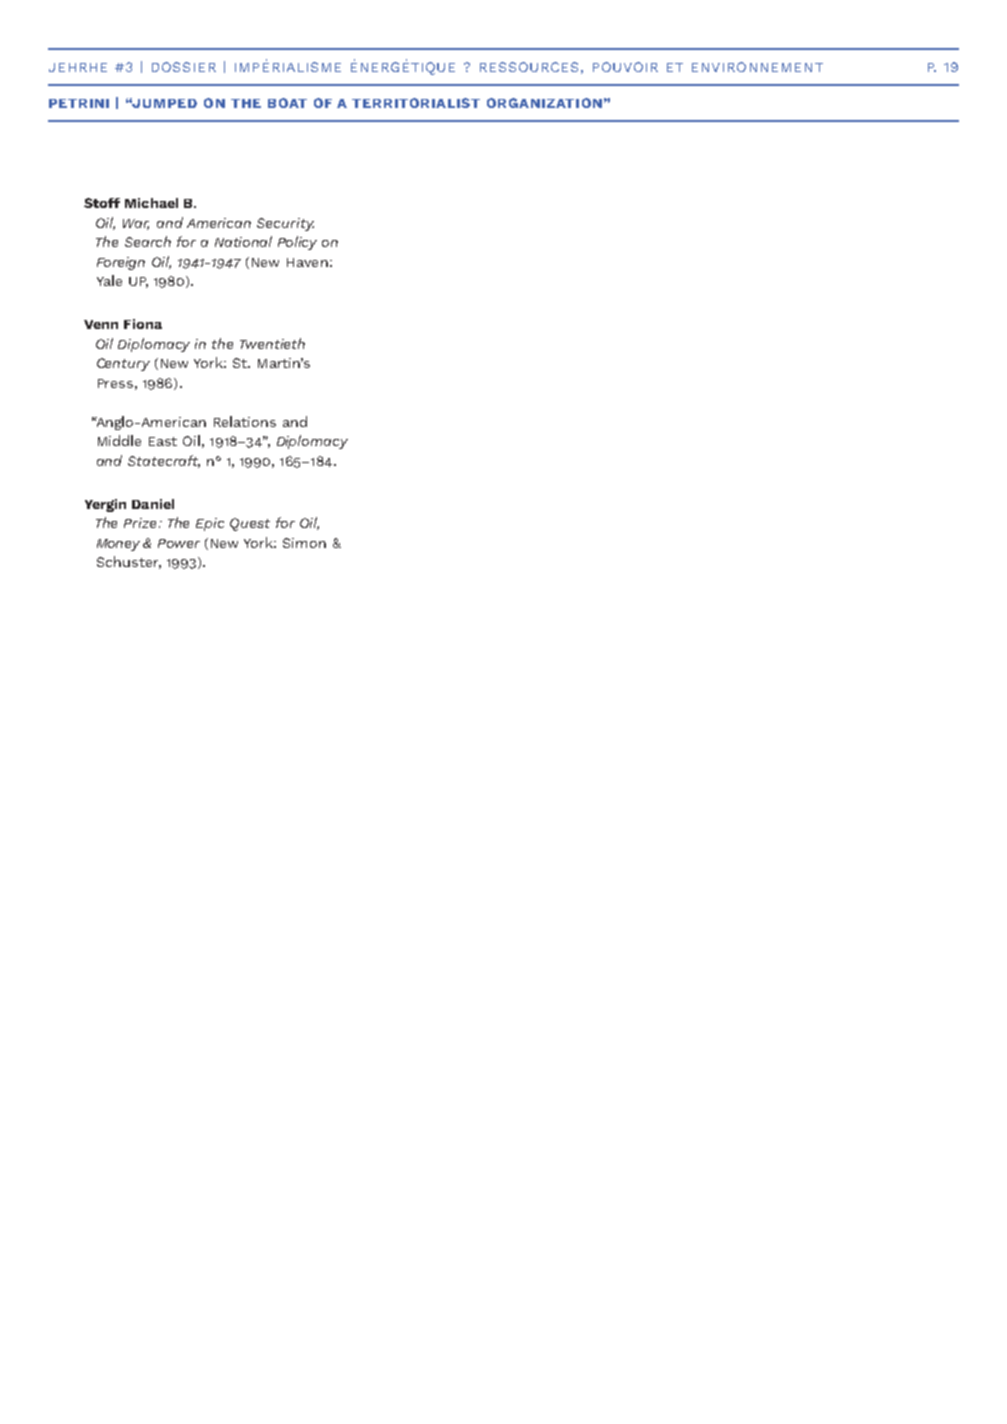 The height and width of the screenshot is (1424, 1007). I want to click on Relations, so click(245, 421).
